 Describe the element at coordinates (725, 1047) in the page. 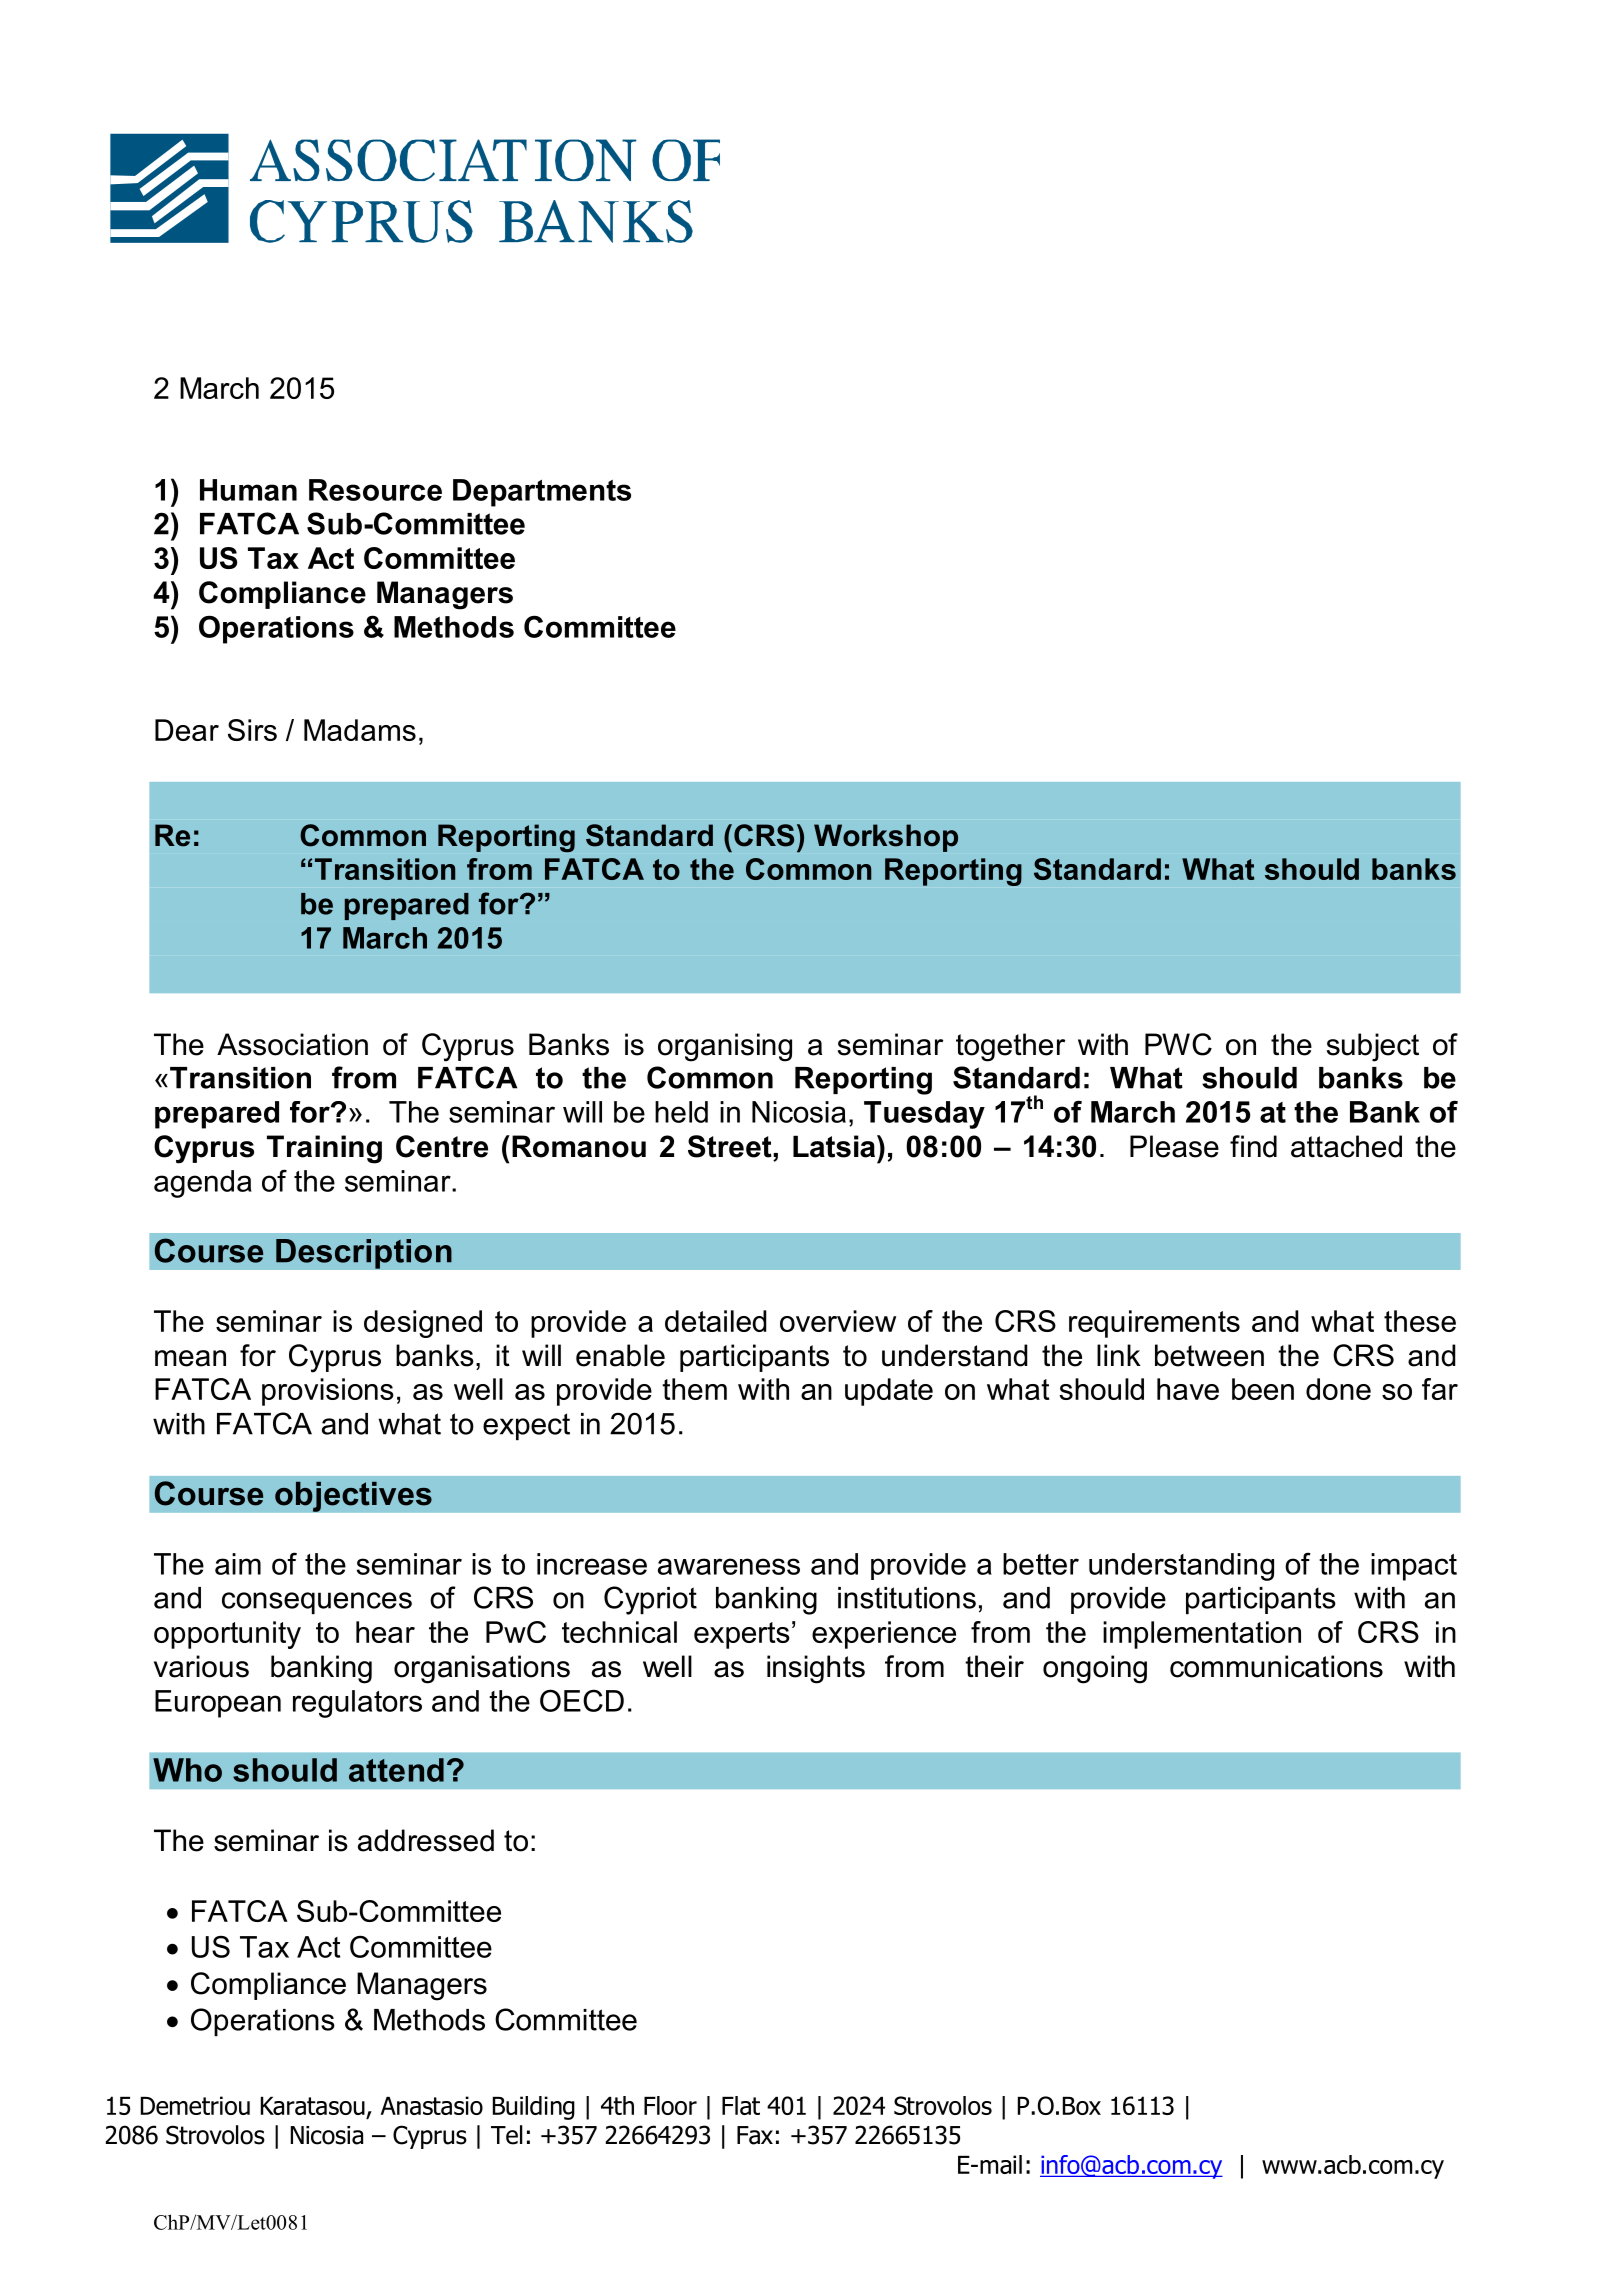

I see `organising` at that location.
